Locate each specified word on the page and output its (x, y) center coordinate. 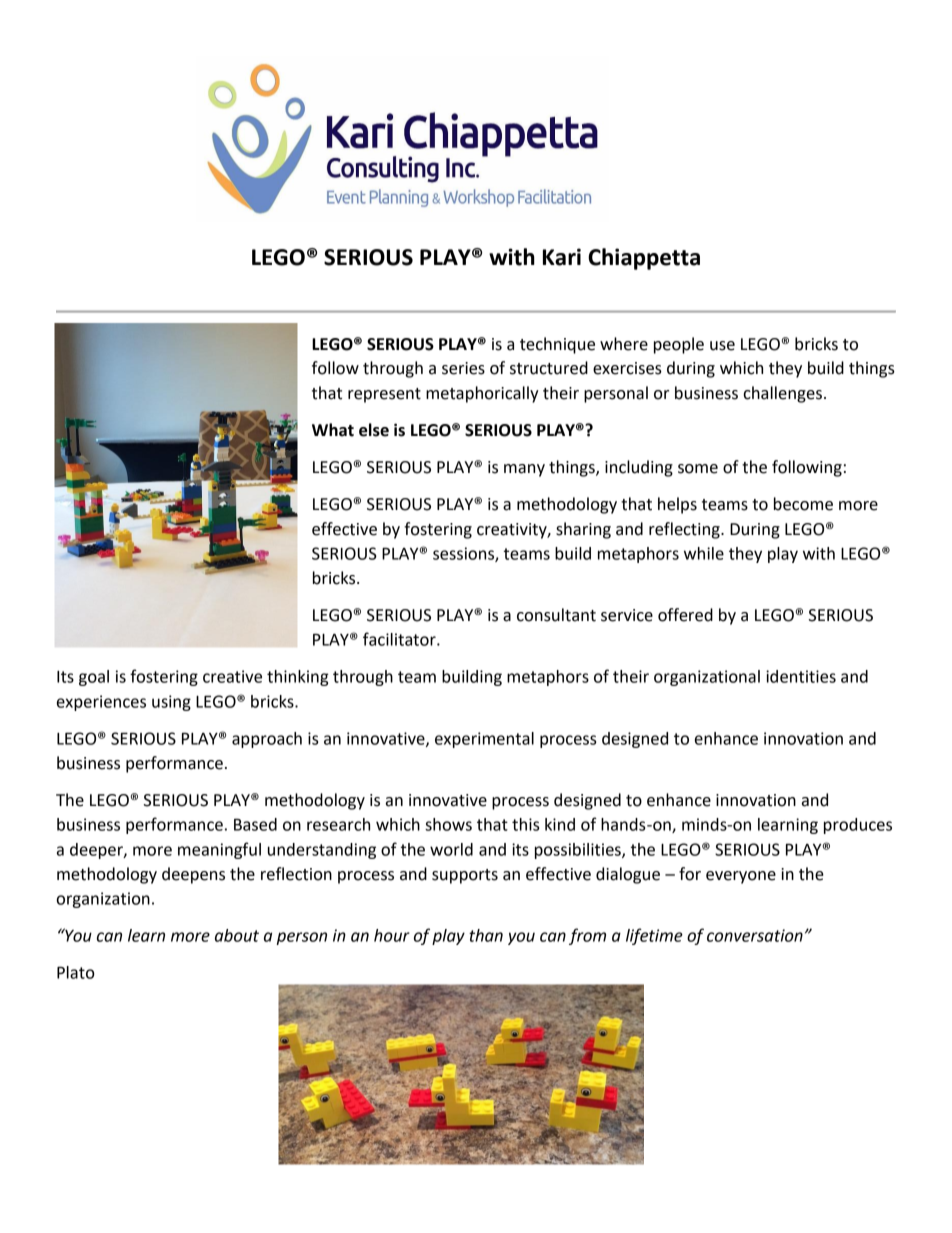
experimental (484, 740)
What (333, 430)
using (171, 703)
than (486, 935)
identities (801, 676)
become (803, 504)
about (237, 935)
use (722, 346)
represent (384, 395)
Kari (562, 257)
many (524, 470)
